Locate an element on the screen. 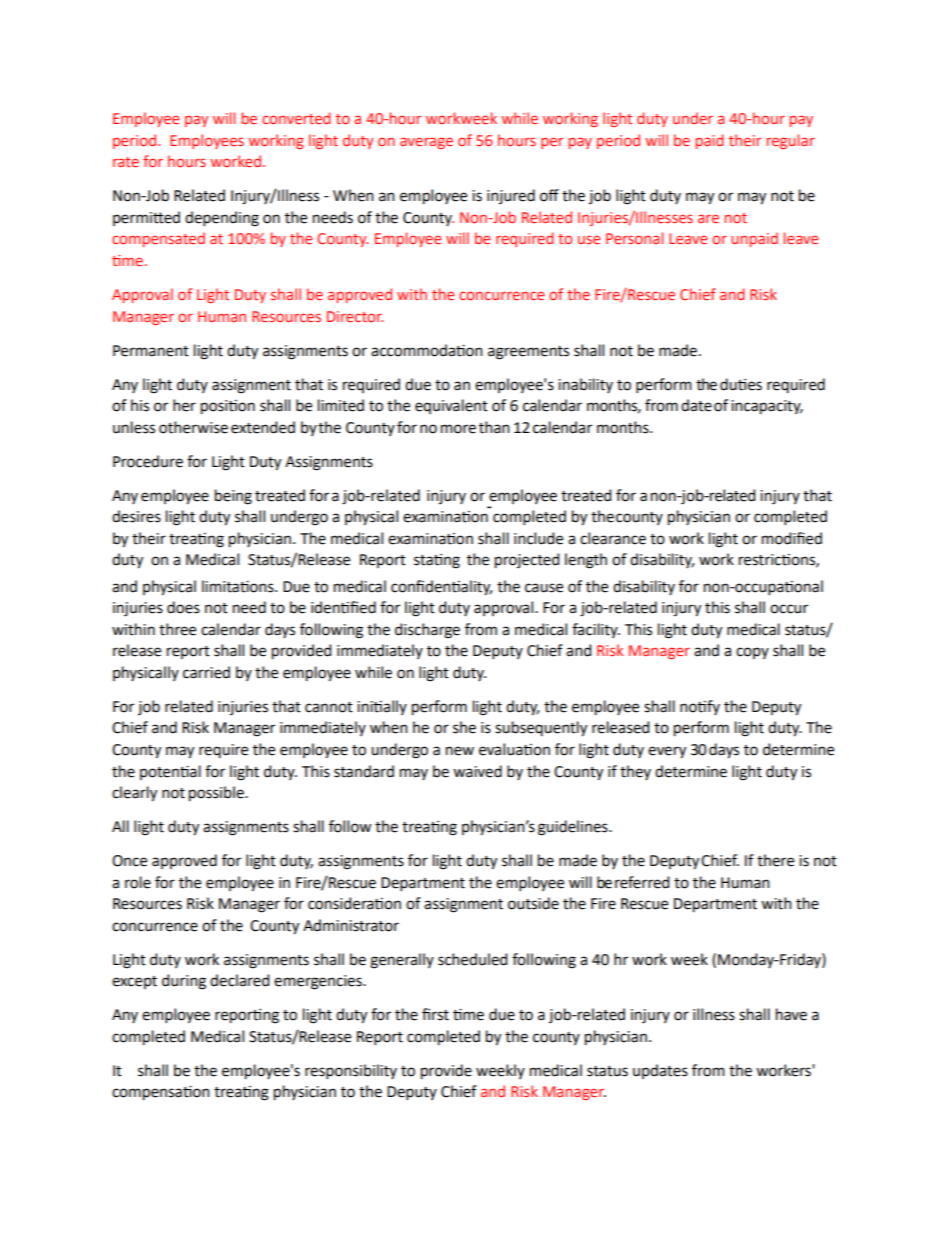 The height and width of the screenshot is (1233, 952). average is located at coordinates (426, 143).
